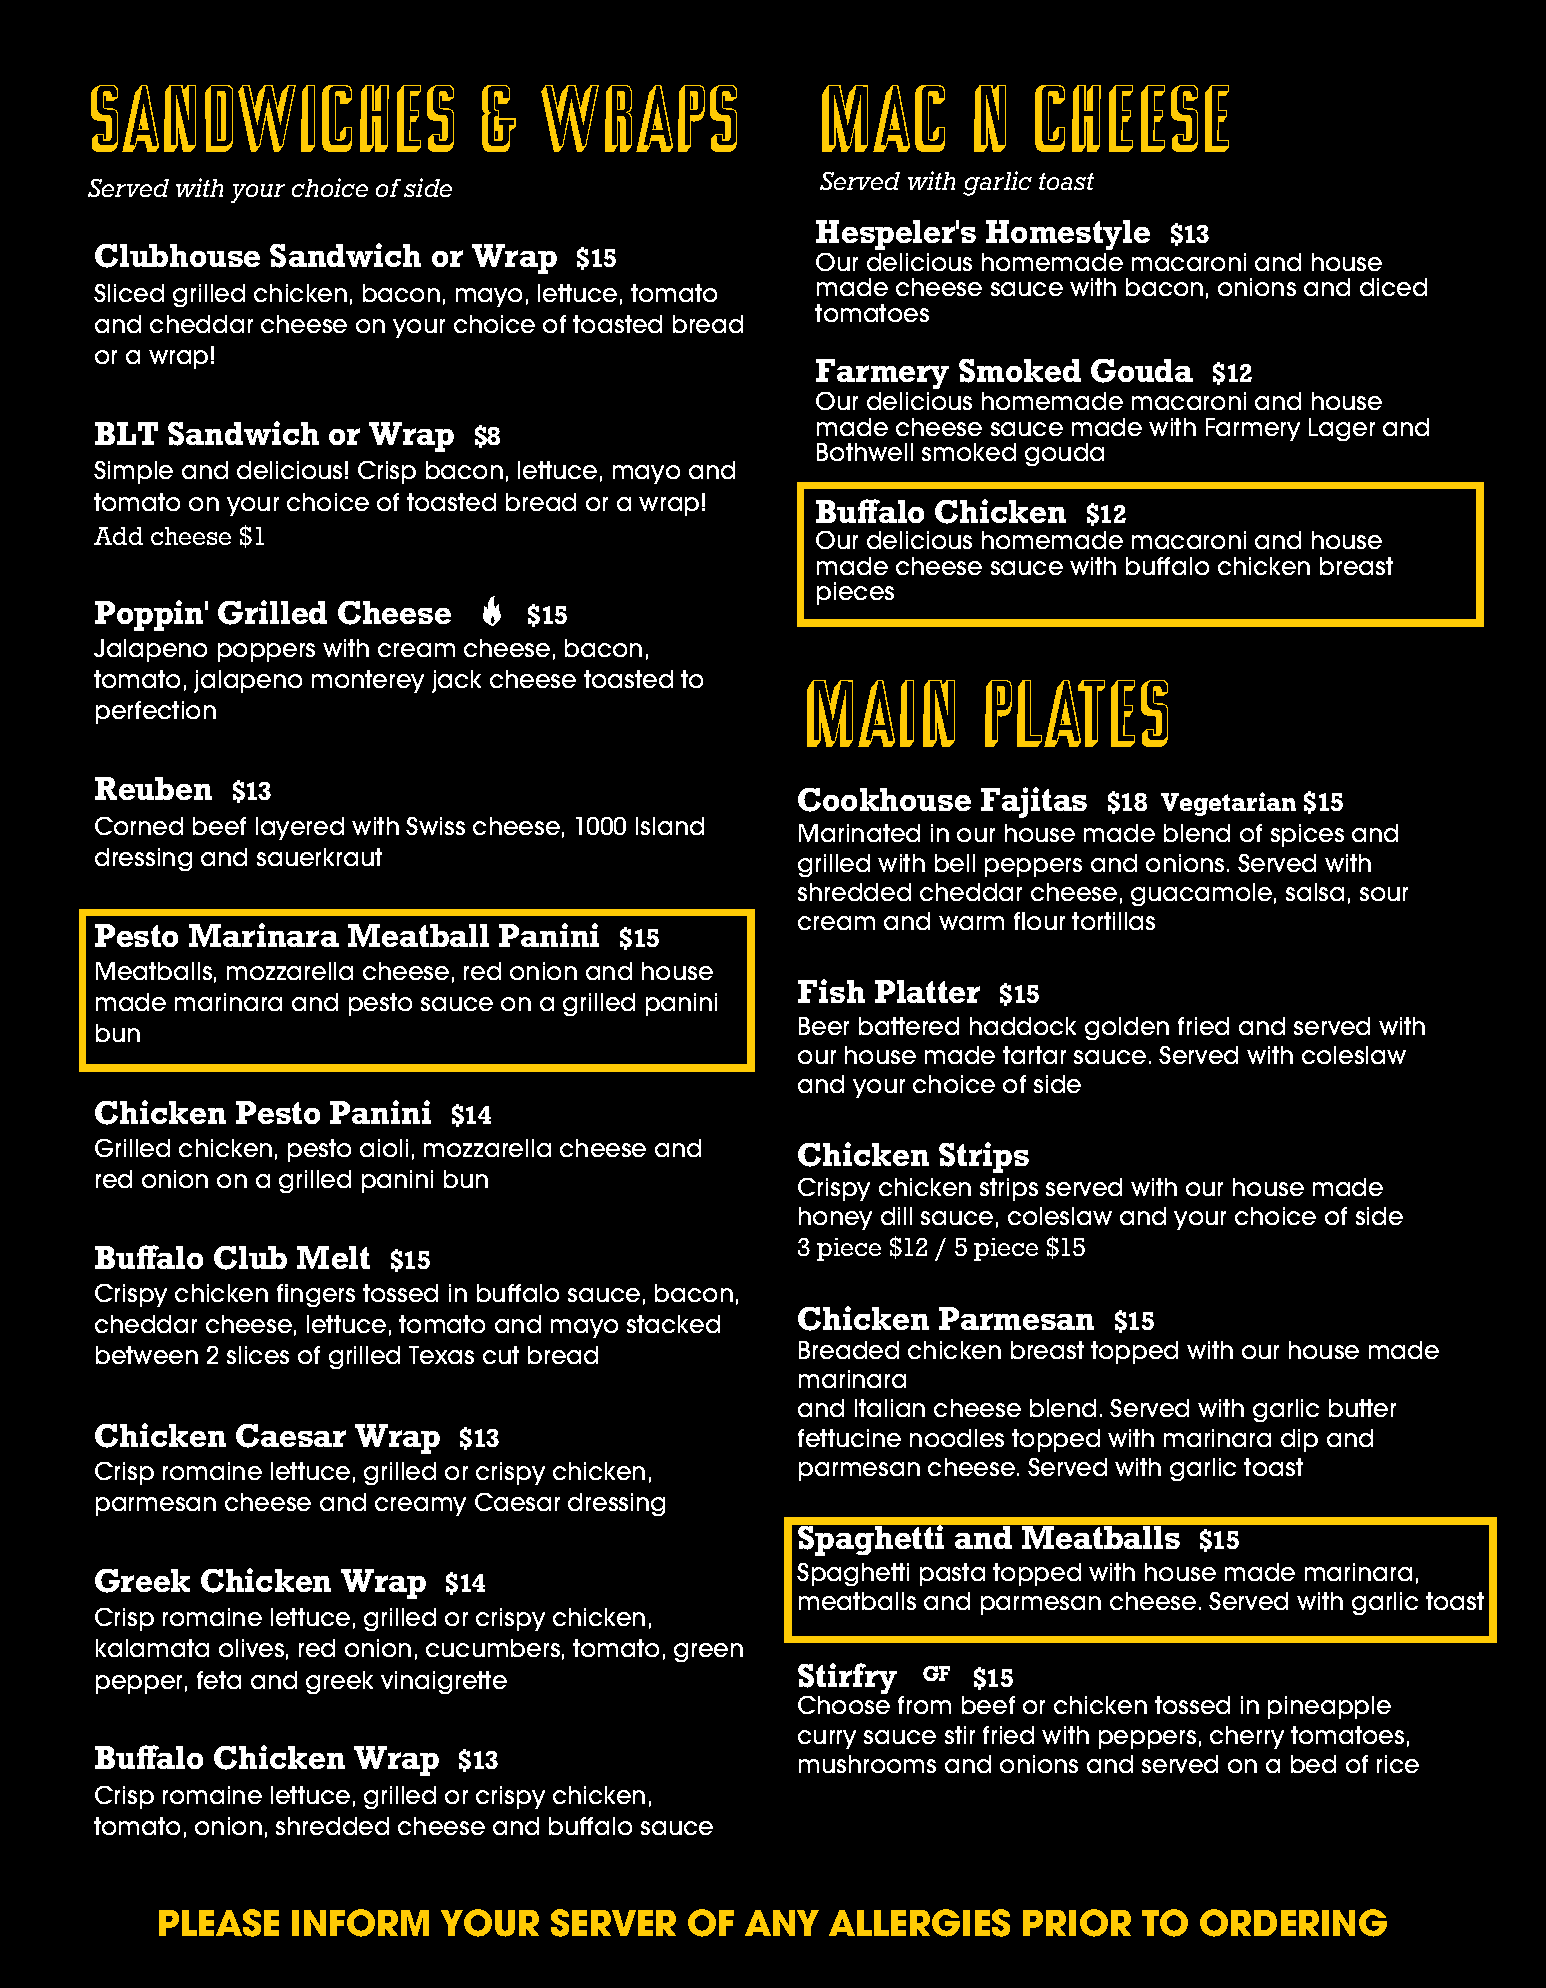  I want to click on layered, so click(300, 828).
